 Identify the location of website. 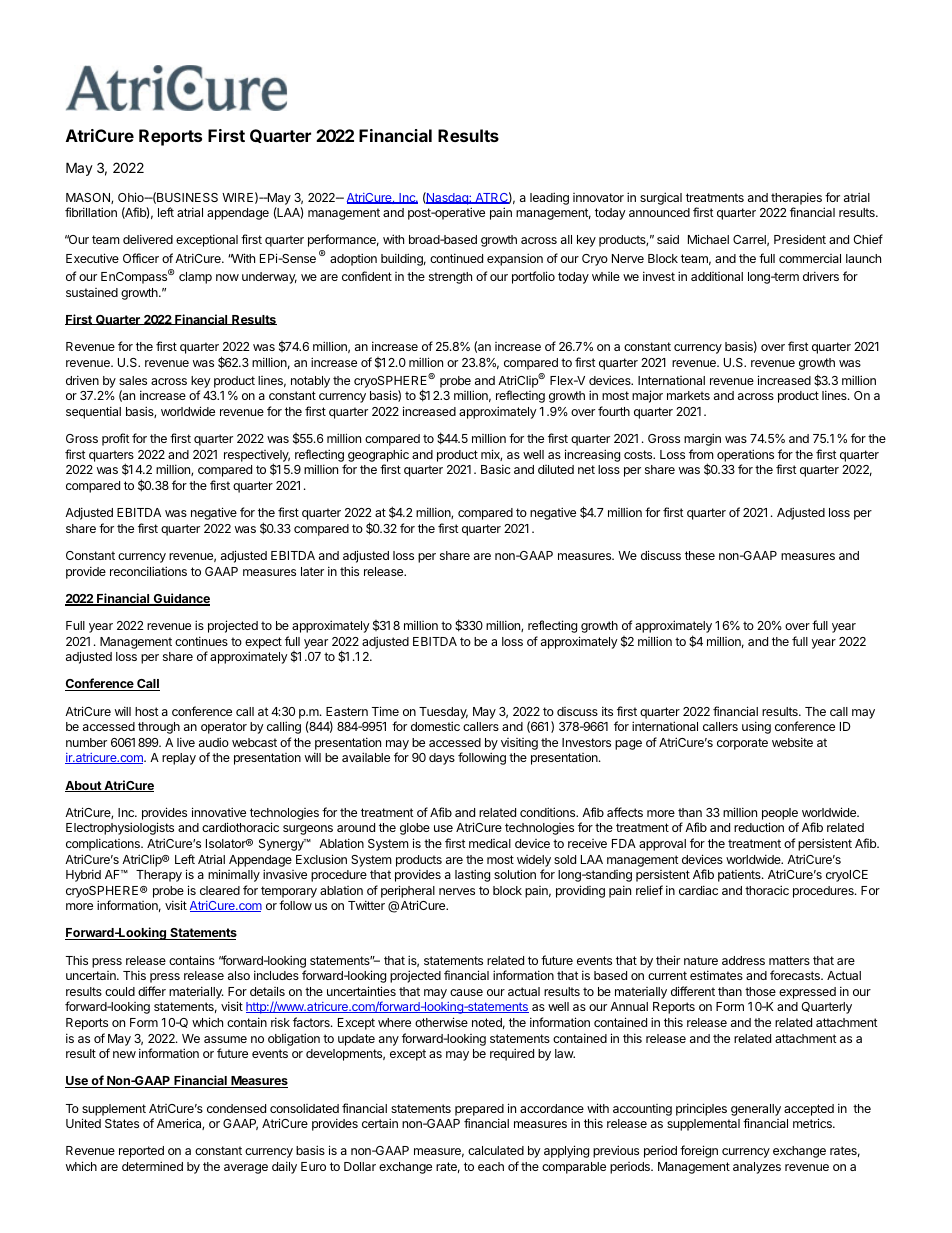
(792, 742).
